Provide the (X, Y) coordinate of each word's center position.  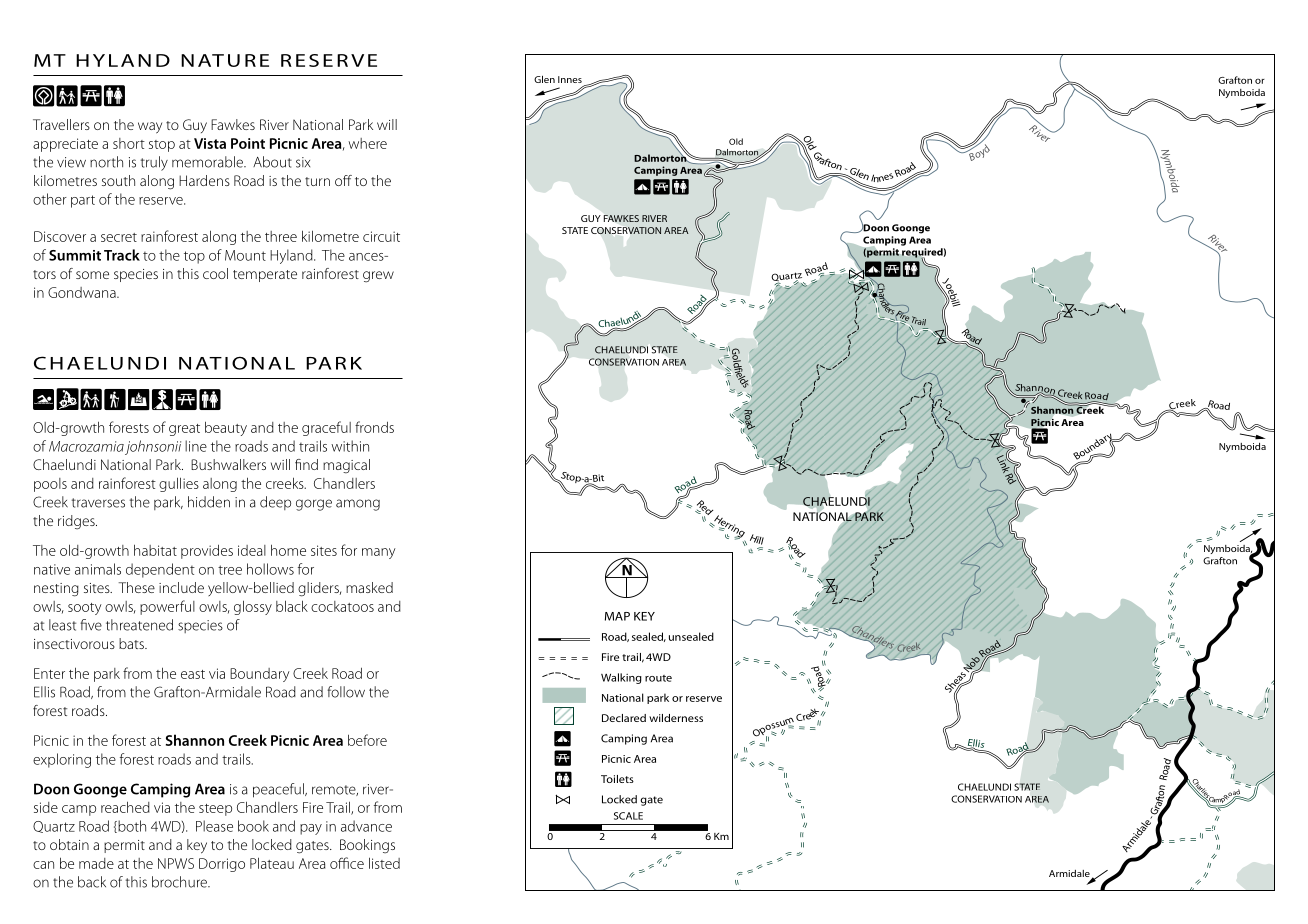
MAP (617, 616)
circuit (381, 236)
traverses (98, 503)
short (129, 143)
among (358, 505)
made (96, 863)
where (367, 143)
